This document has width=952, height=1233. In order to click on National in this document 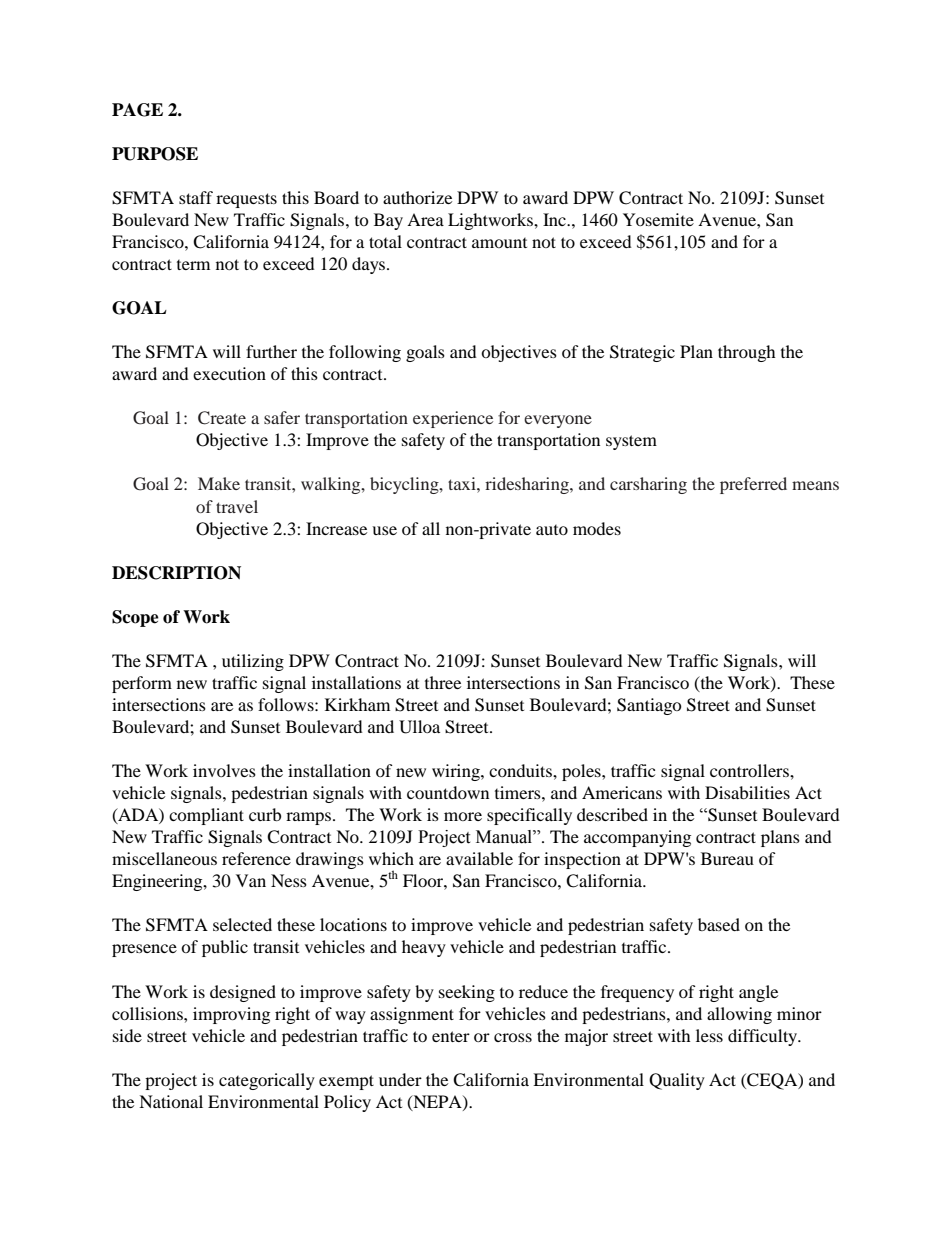, I will do `click(171, 1101)`.
